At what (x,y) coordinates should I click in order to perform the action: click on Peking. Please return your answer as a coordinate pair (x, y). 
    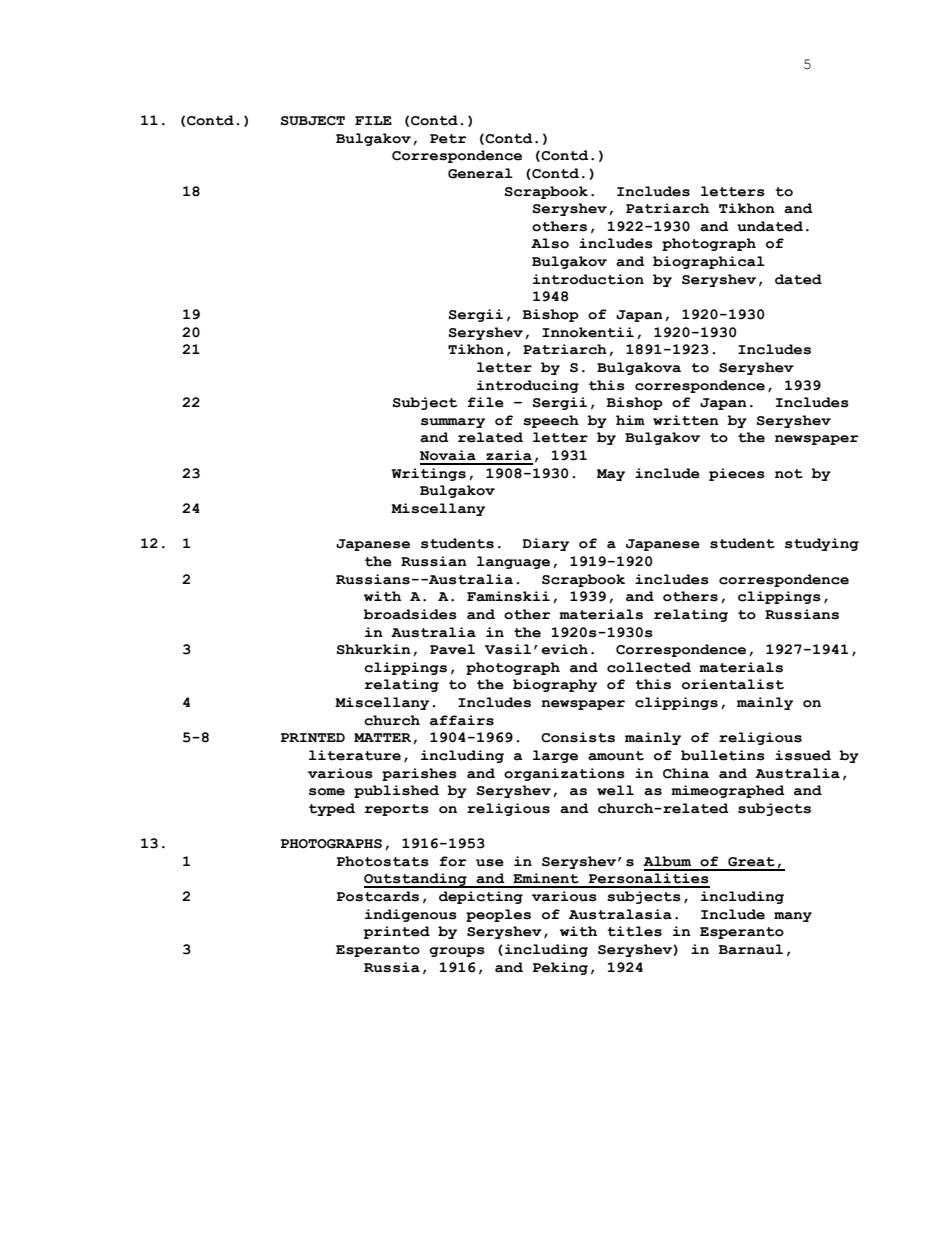
    Looking at the image, I should click on (560, 968).
